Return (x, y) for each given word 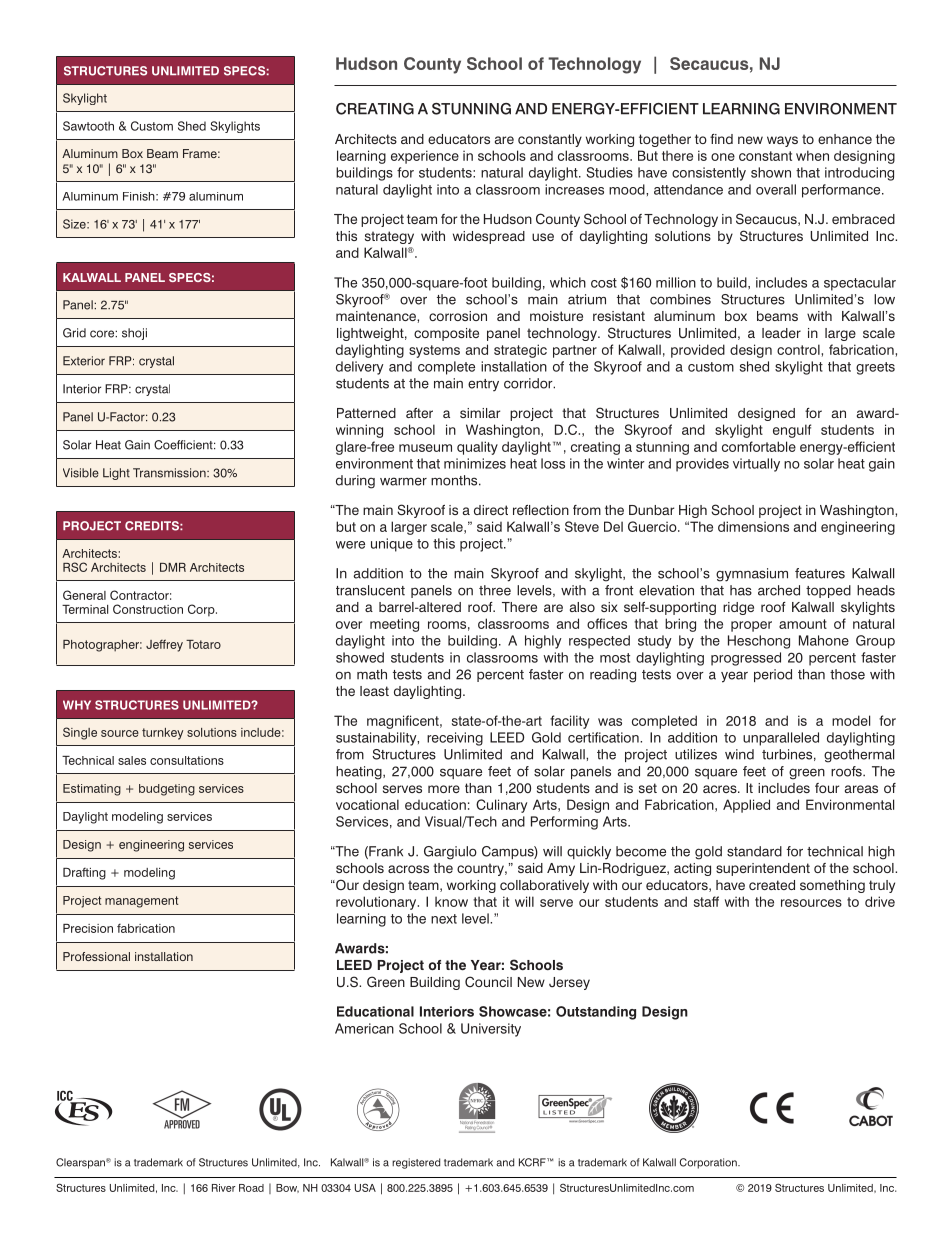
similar (480, 413)
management (141, 902)
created (772, 885)
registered (416, 1163)
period (773, 675)
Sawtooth (88, 126)
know (451, 901)
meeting (394, 625)
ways (782, 141)
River (224, 1188)
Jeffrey (164, 645)
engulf (792, 431)
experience (425, 157)
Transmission (170, 473)
